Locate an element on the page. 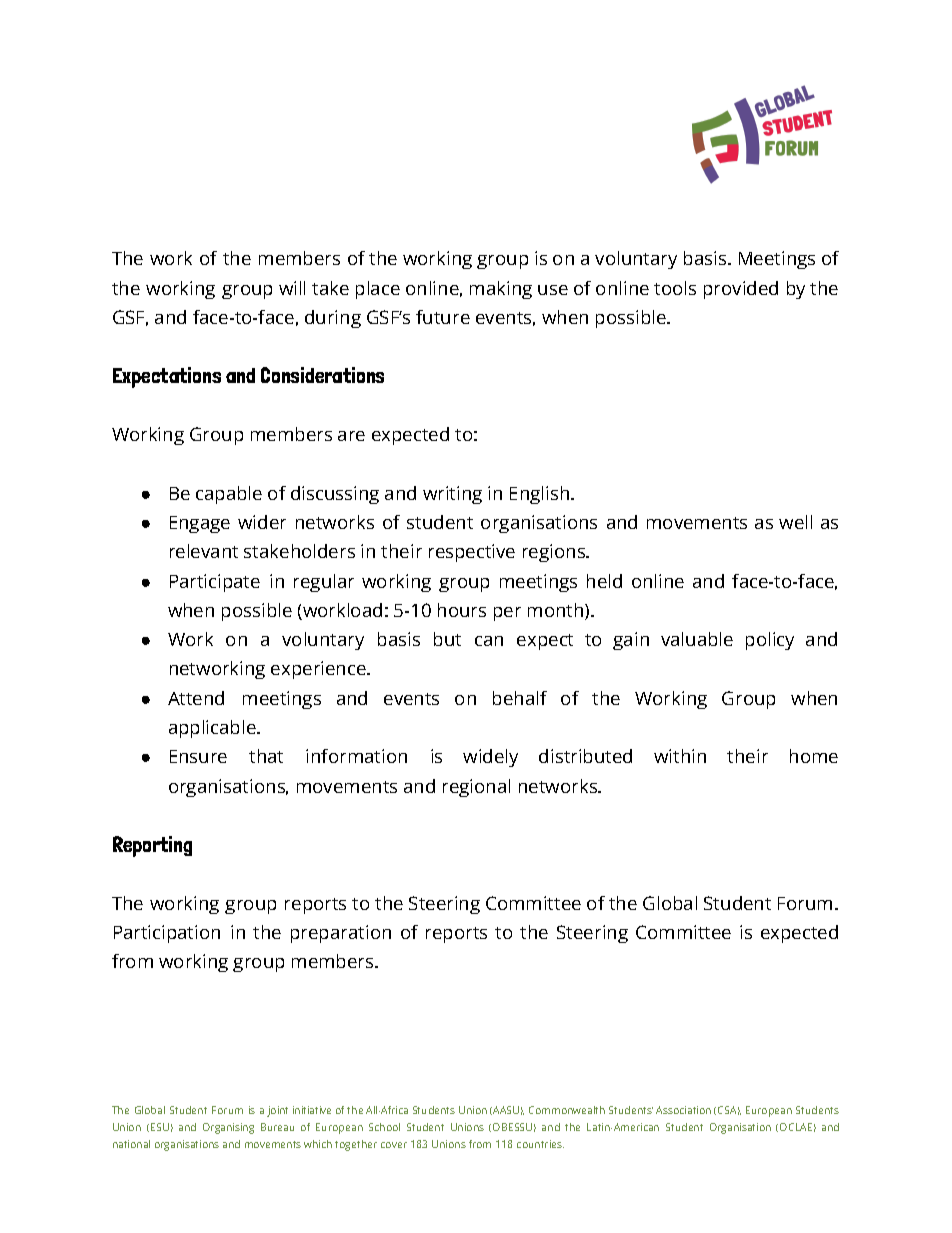 The image size is (952, 1233). Organising is located at coordinates (228, 1128).
